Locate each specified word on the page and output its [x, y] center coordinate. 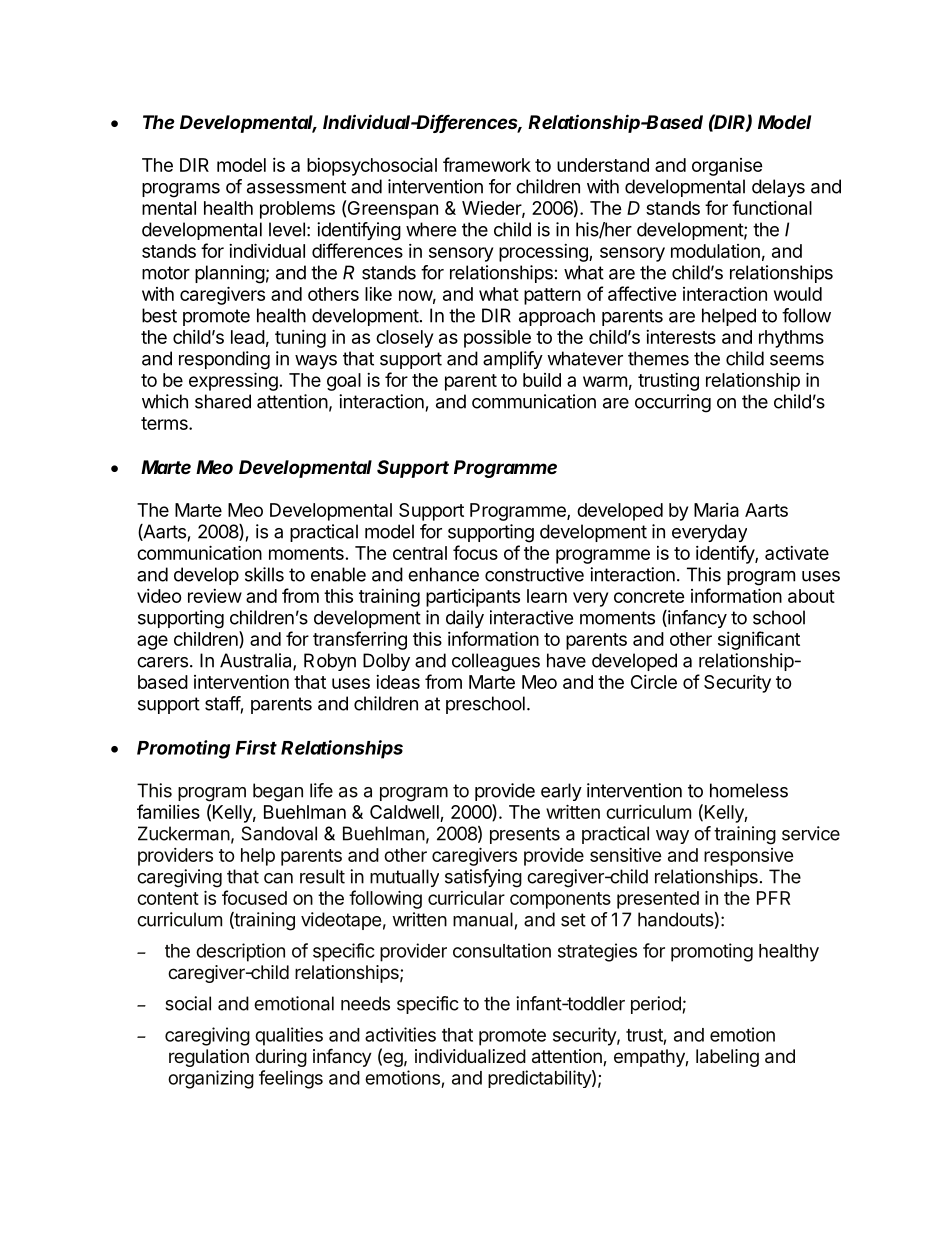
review [215, 596]
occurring [673, 403]
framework [487, 164]
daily [465, 619]
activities [400, 1034]
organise [727, 167]
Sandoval [279, 833]
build [542, 380]
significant [759, 640]
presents [525, 835]
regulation [209, 1058]
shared [223, 401]
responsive [749, 857]
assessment [296, 187]
